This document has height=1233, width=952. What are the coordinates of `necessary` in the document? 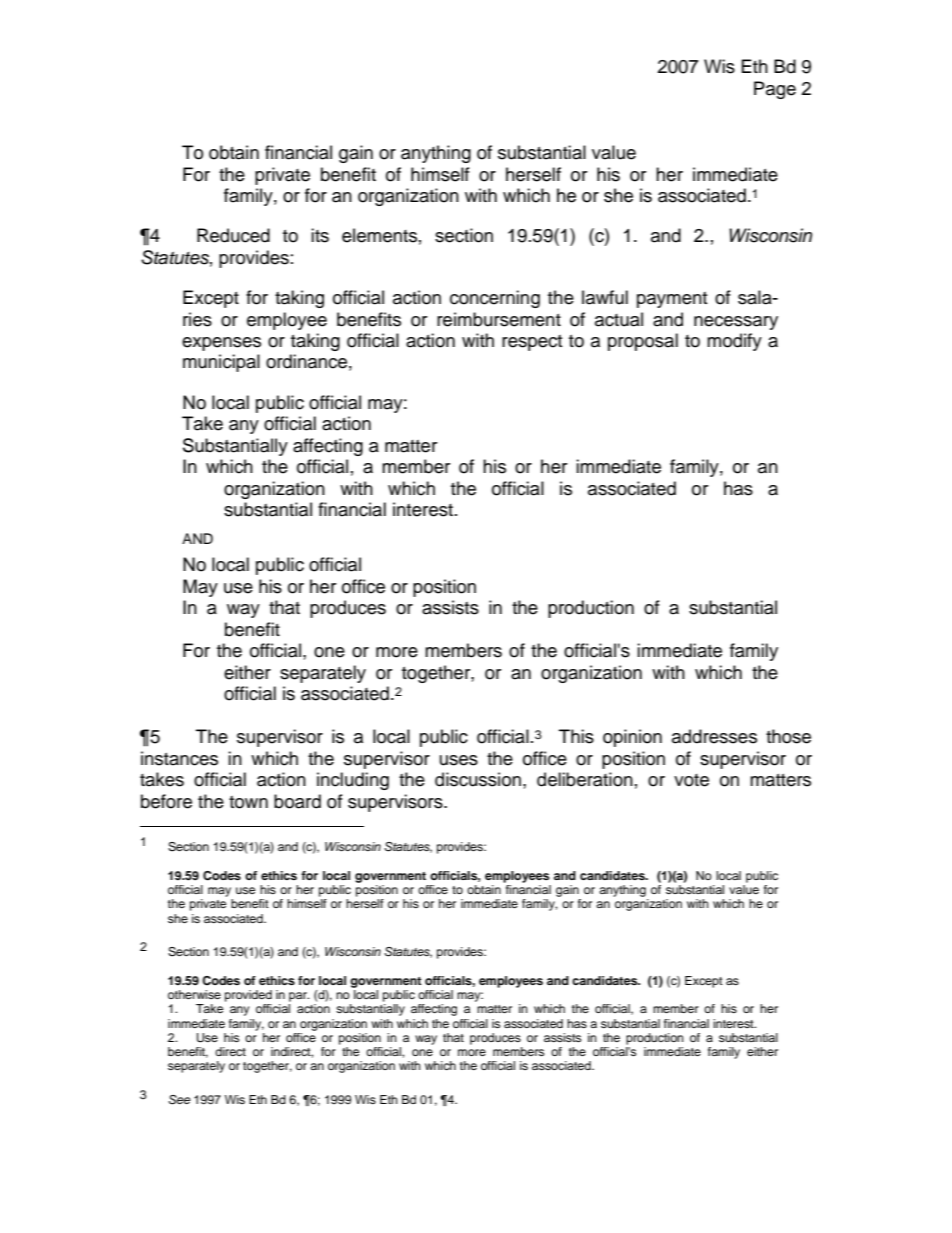 It's located at (736, 323).
